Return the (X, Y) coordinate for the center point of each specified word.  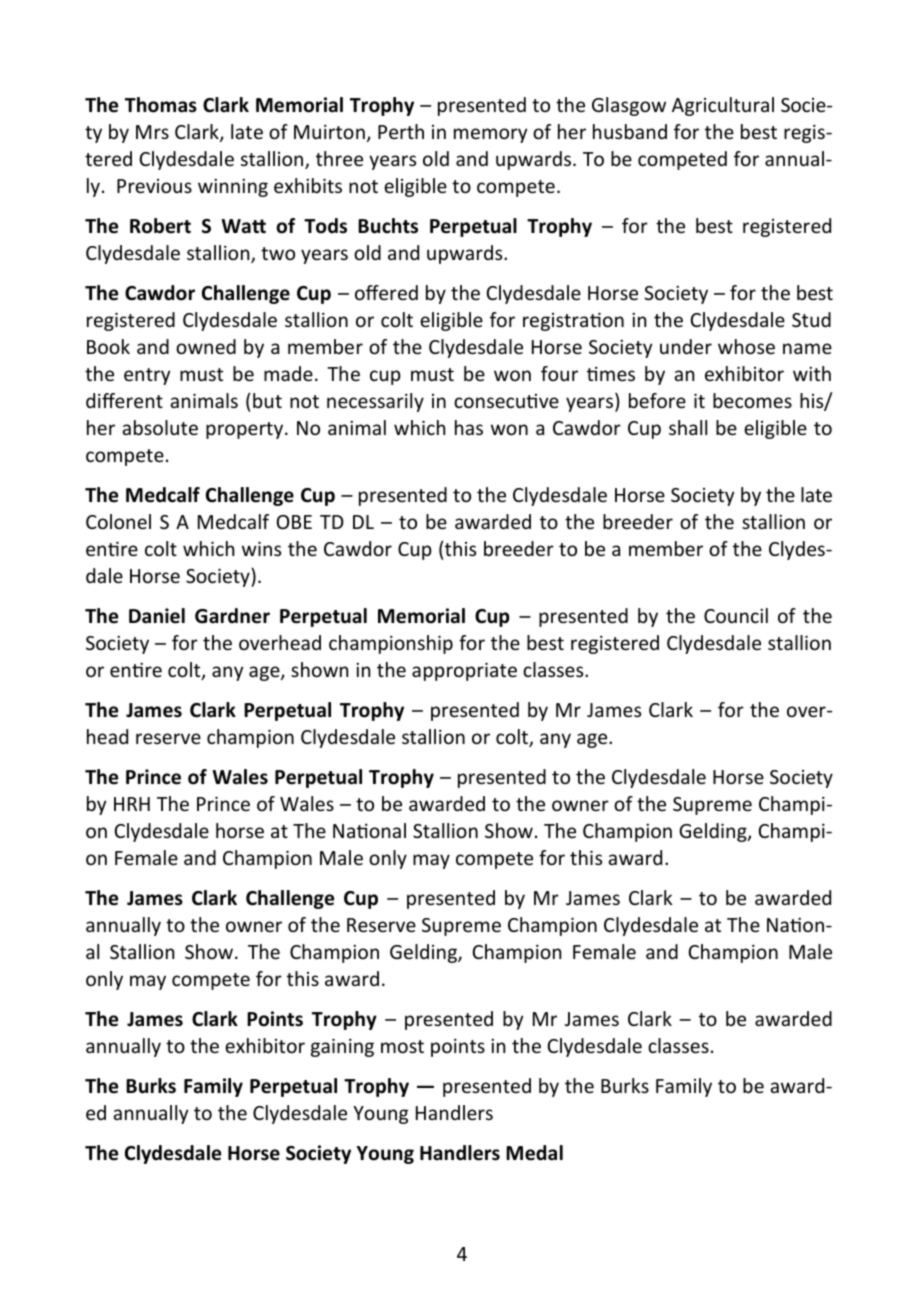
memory (490, 135)
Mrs (152, 132)
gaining (342, 1047)
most (402, 1046)
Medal (534, 1153)
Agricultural (723, 106)
